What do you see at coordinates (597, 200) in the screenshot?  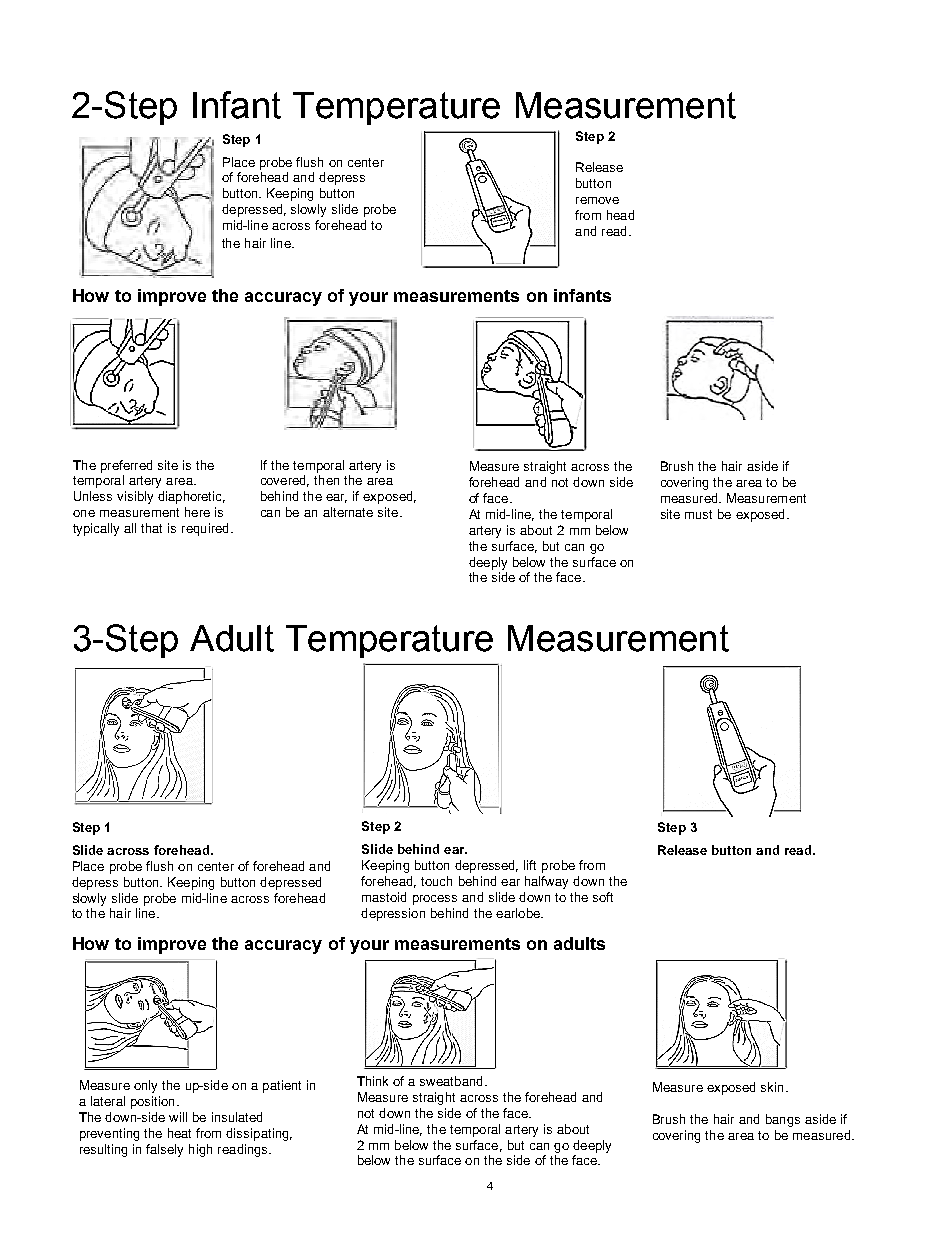 I see `remove` at bounding box center [597, 200].
